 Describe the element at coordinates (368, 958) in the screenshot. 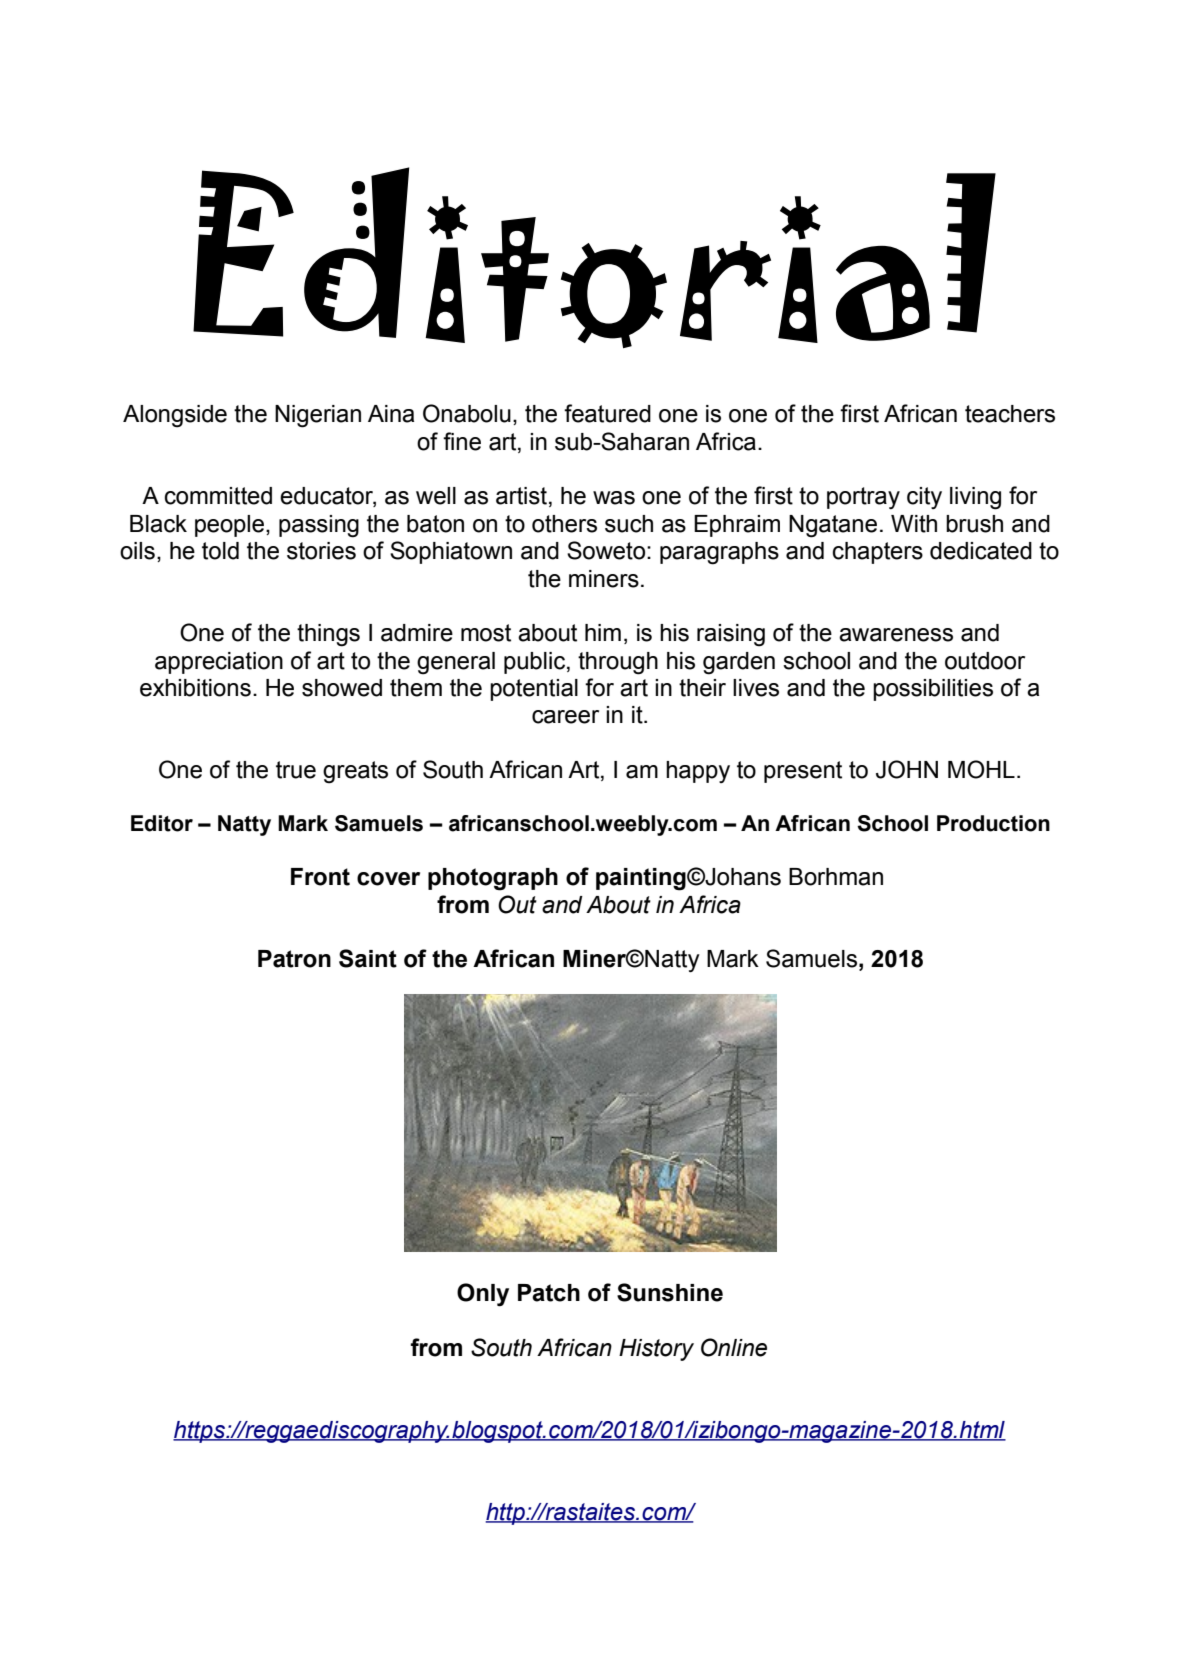

I see `Saint` at that location.
